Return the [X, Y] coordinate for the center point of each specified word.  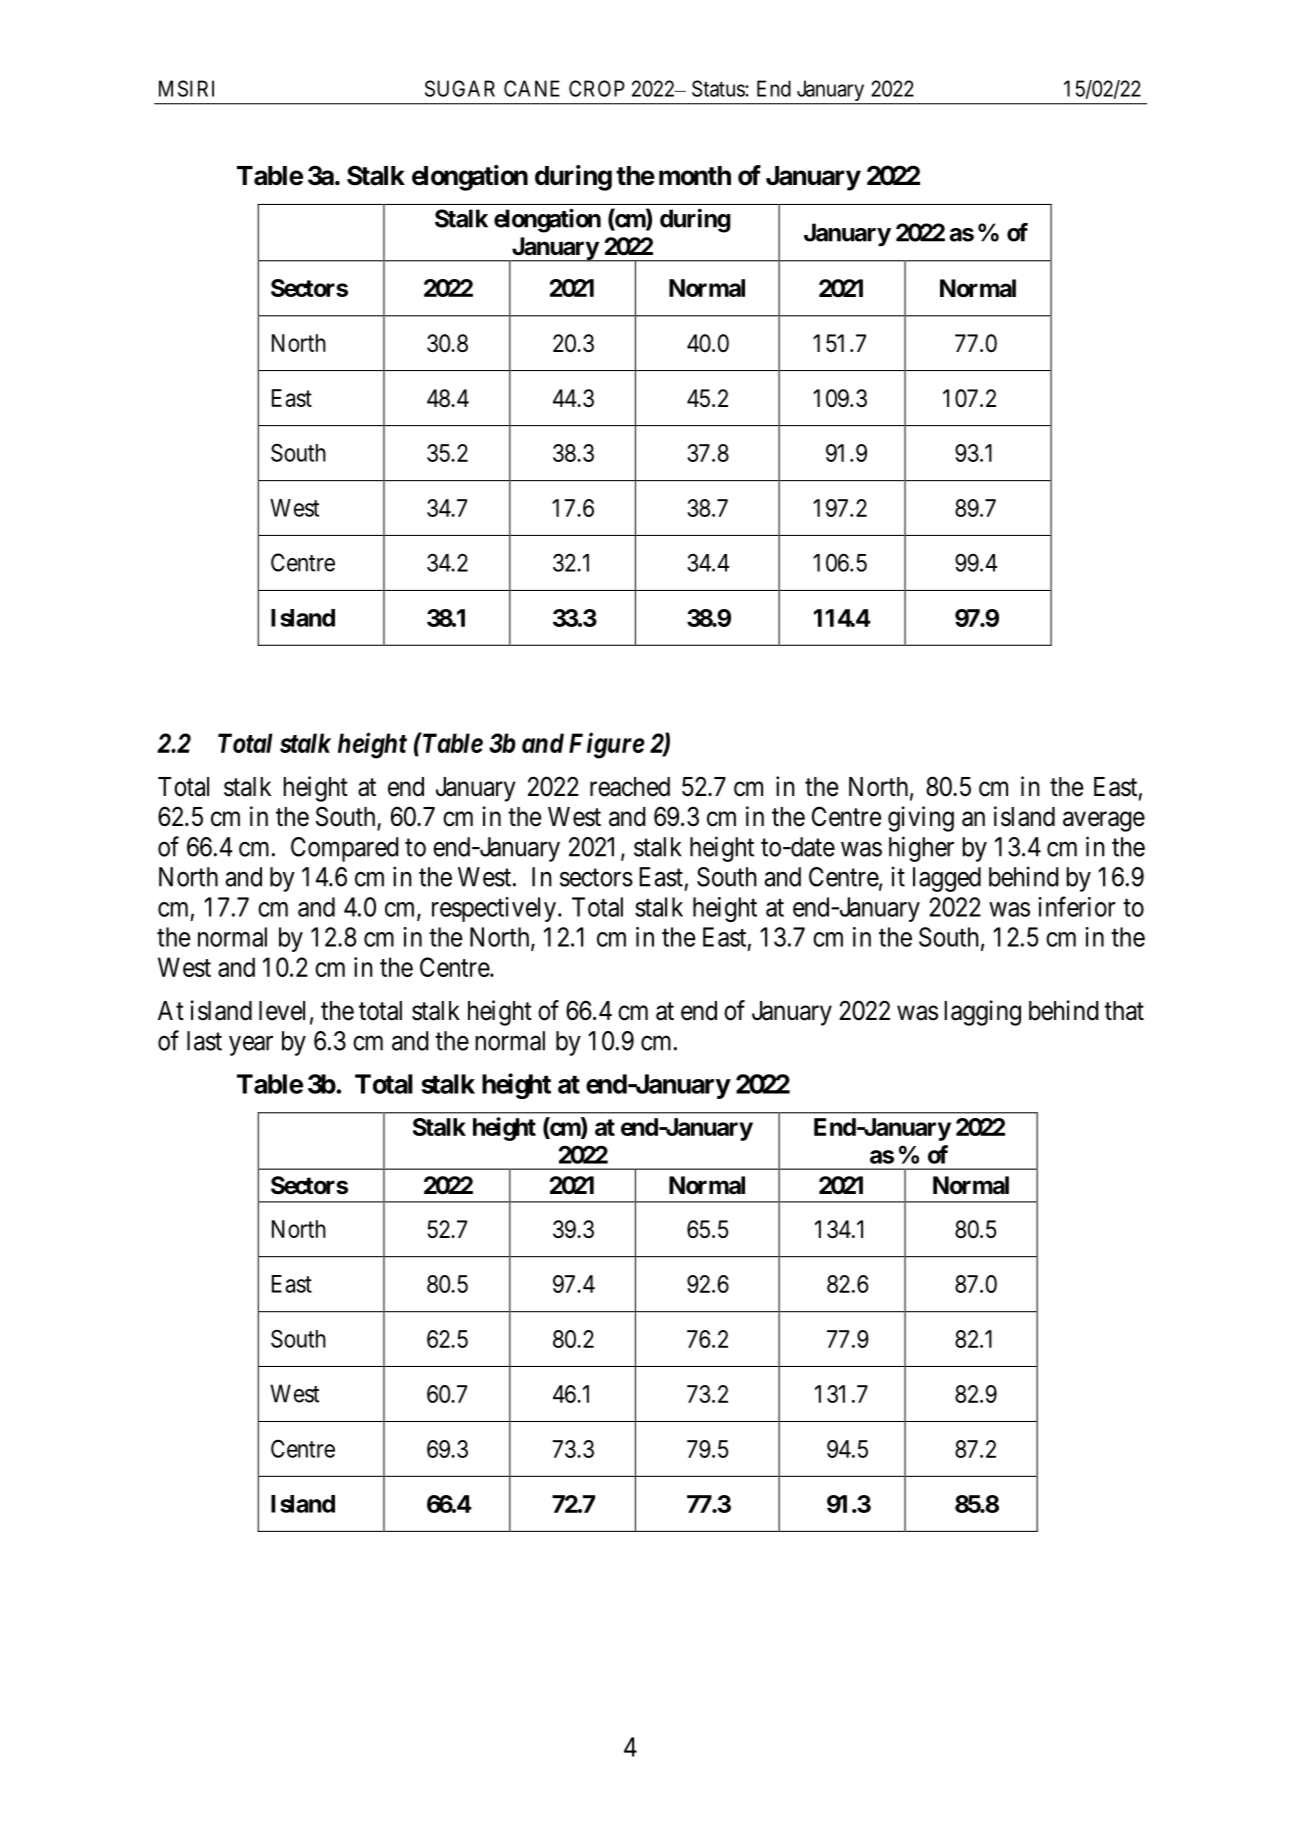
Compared [345, 849]
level [282, 1011]
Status [718, 88]
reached [630, 787]
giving [921, 819]
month [695, 176]
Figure [607, 745]
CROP [597, 88]
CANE [532, 88]
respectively [494, 909]
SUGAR [460, 88]
